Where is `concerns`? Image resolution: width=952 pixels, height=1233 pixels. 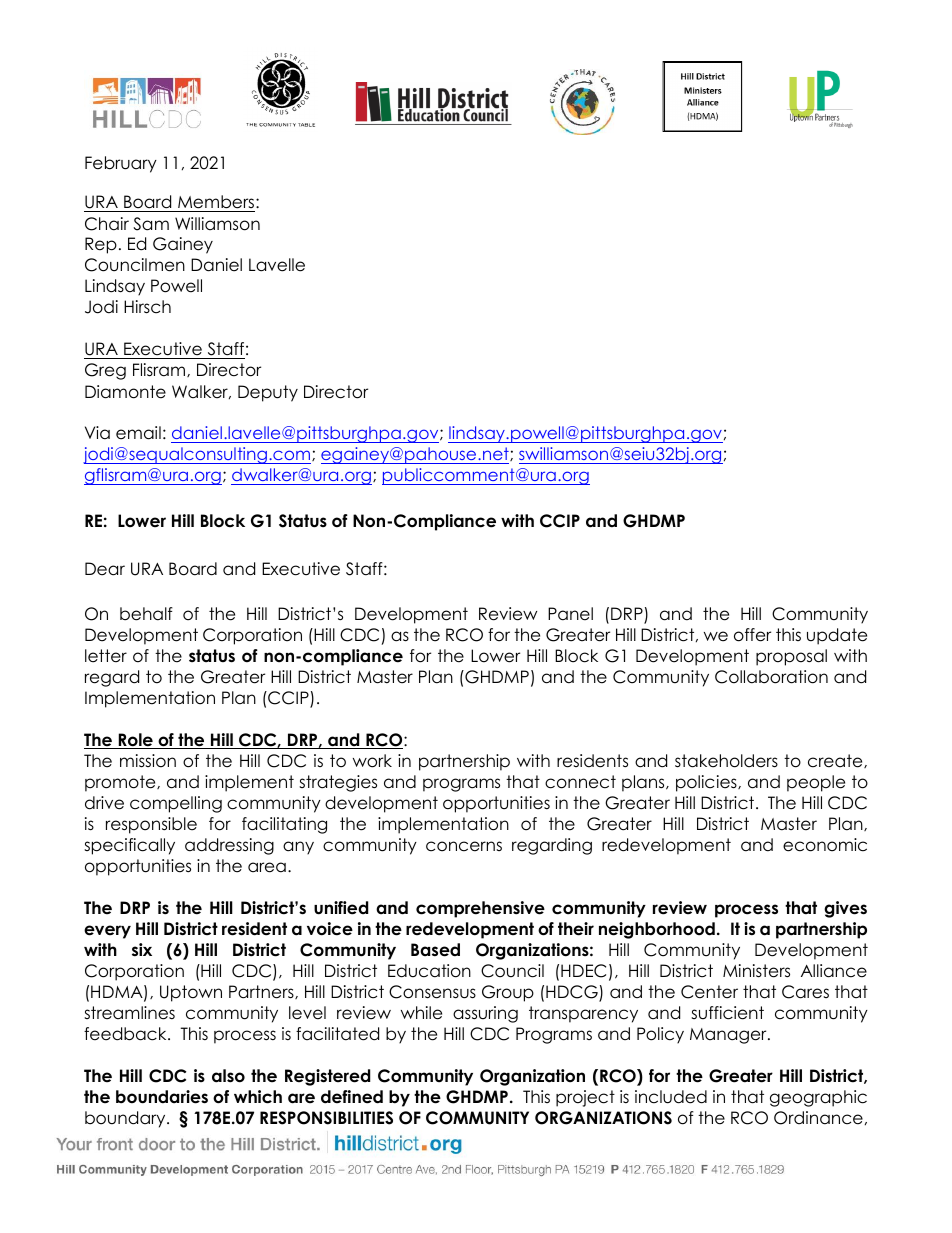
concerns is located at coordinates (464, 846).
